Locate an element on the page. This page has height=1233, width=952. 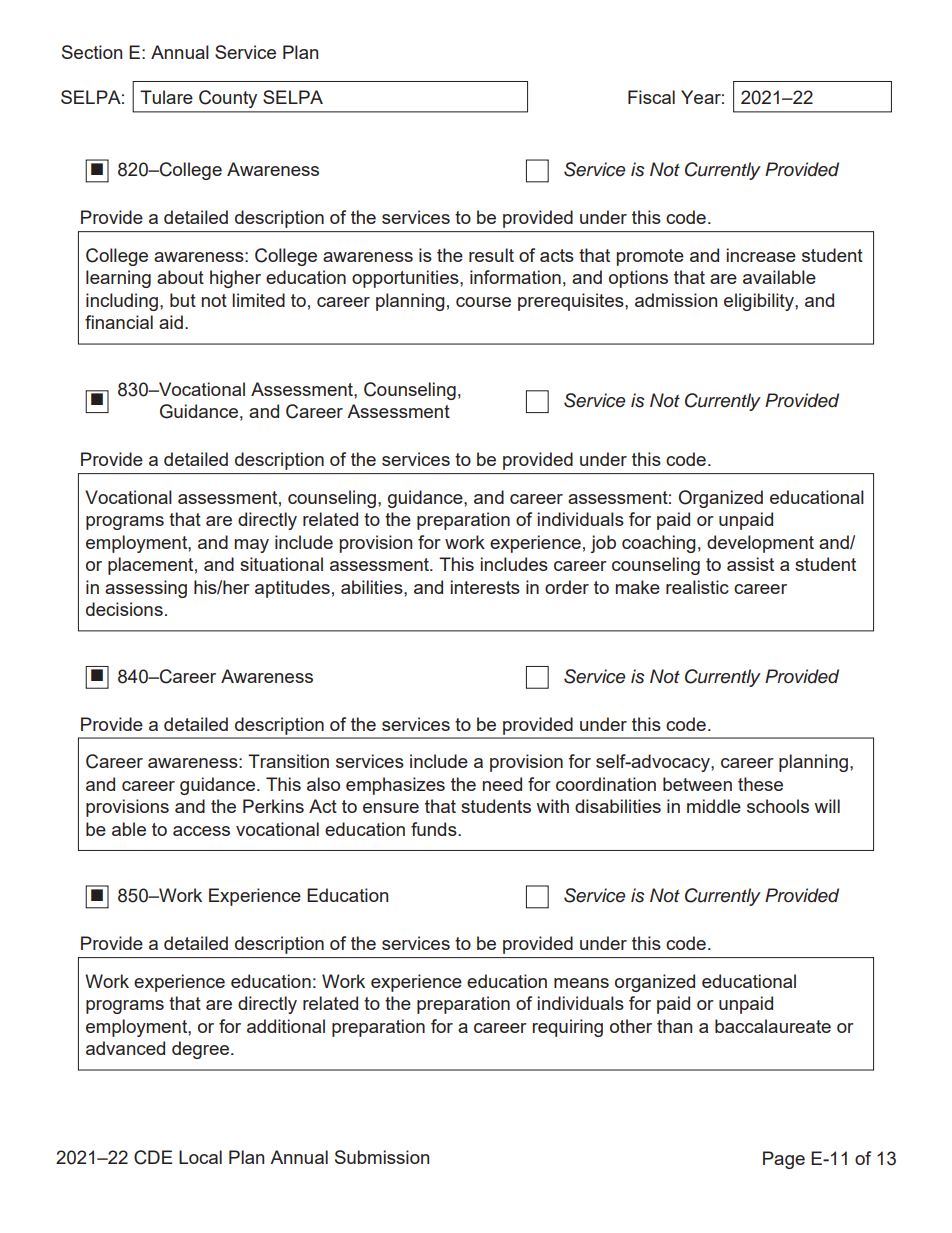
increase is located at coordinates (761, 255).
